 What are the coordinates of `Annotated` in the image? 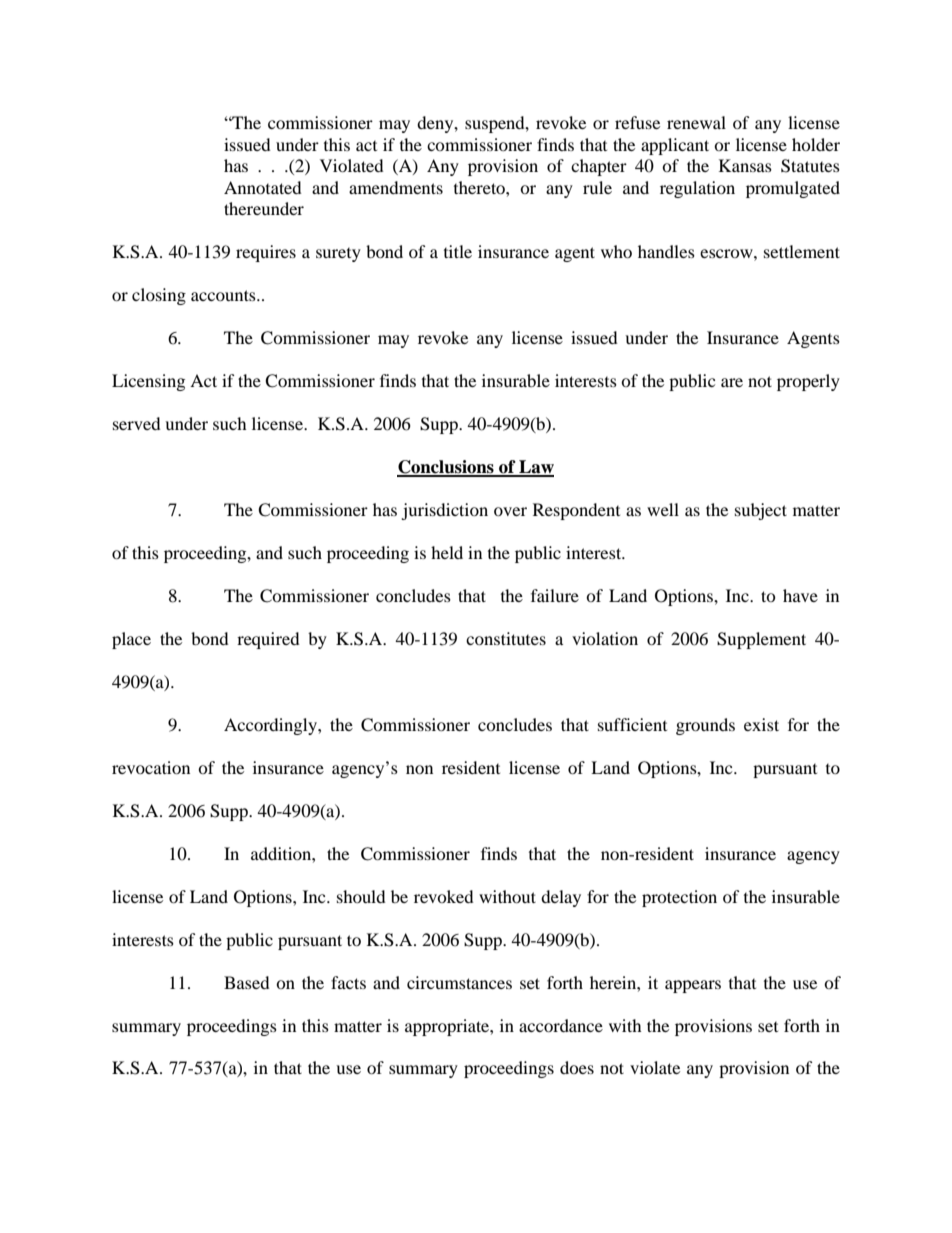 It's located at (263, 187).
